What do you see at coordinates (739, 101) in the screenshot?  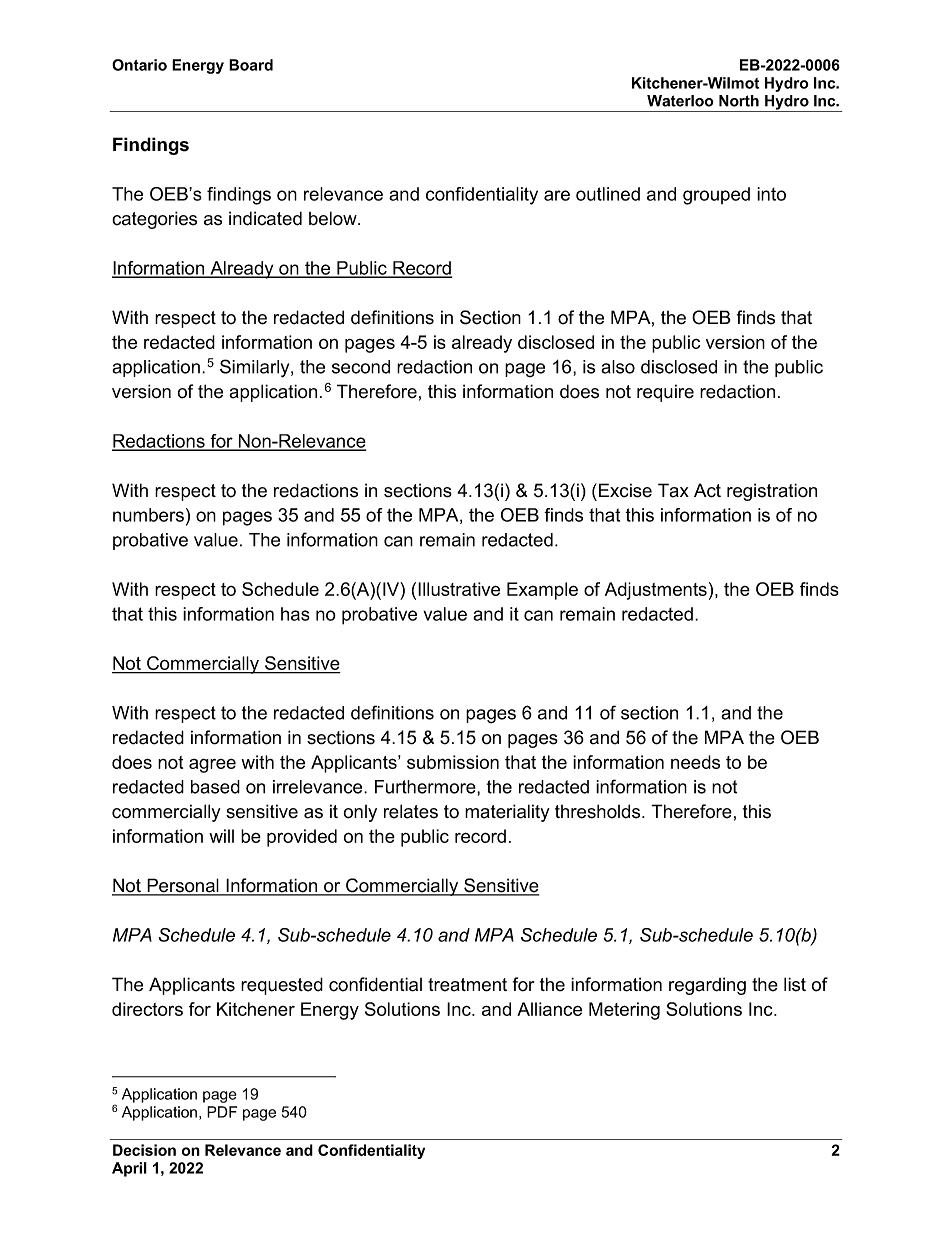 I see `North` at bounding box center [739, 101].
